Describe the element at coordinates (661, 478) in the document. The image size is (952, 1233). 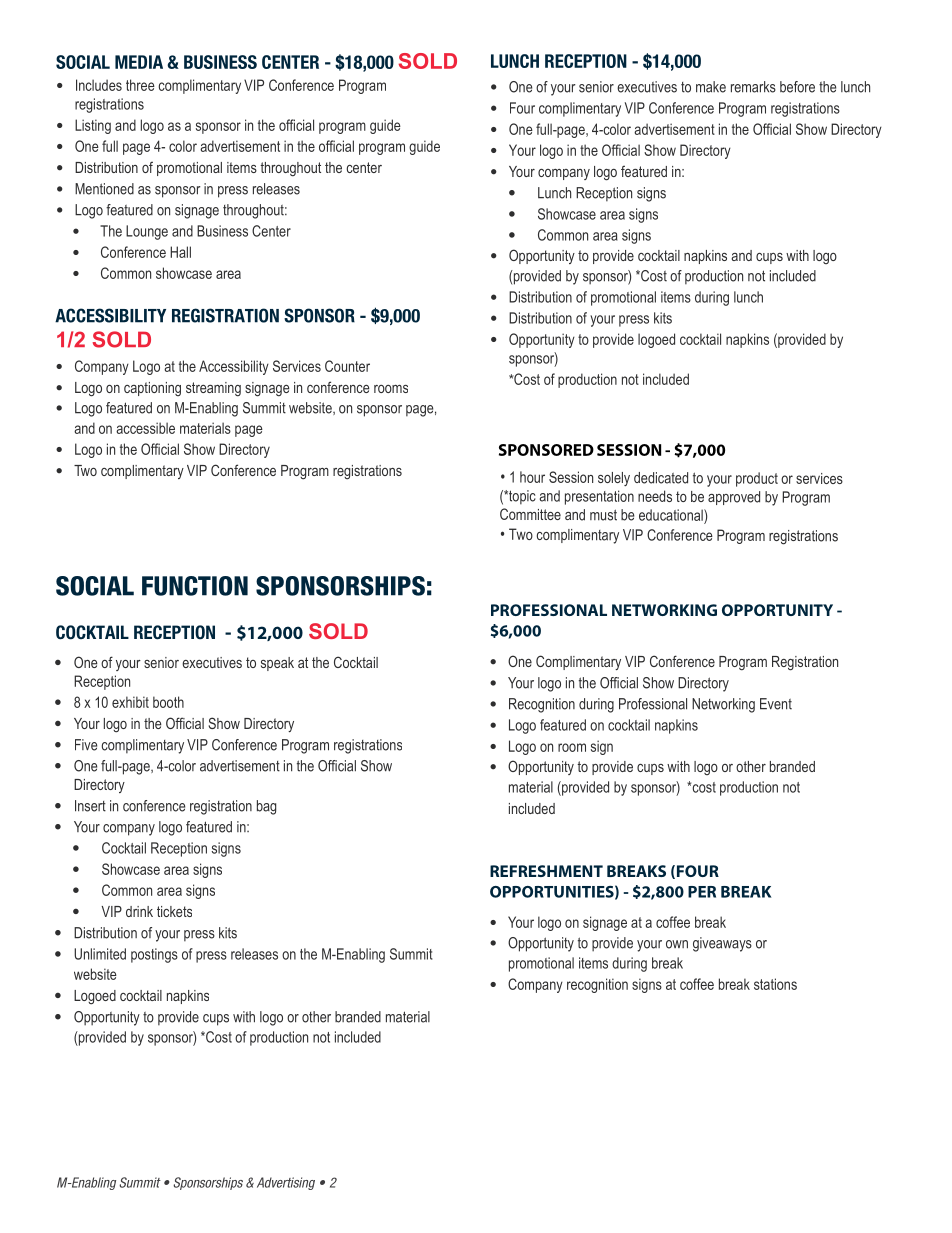
I see `dedicated` at that location.
